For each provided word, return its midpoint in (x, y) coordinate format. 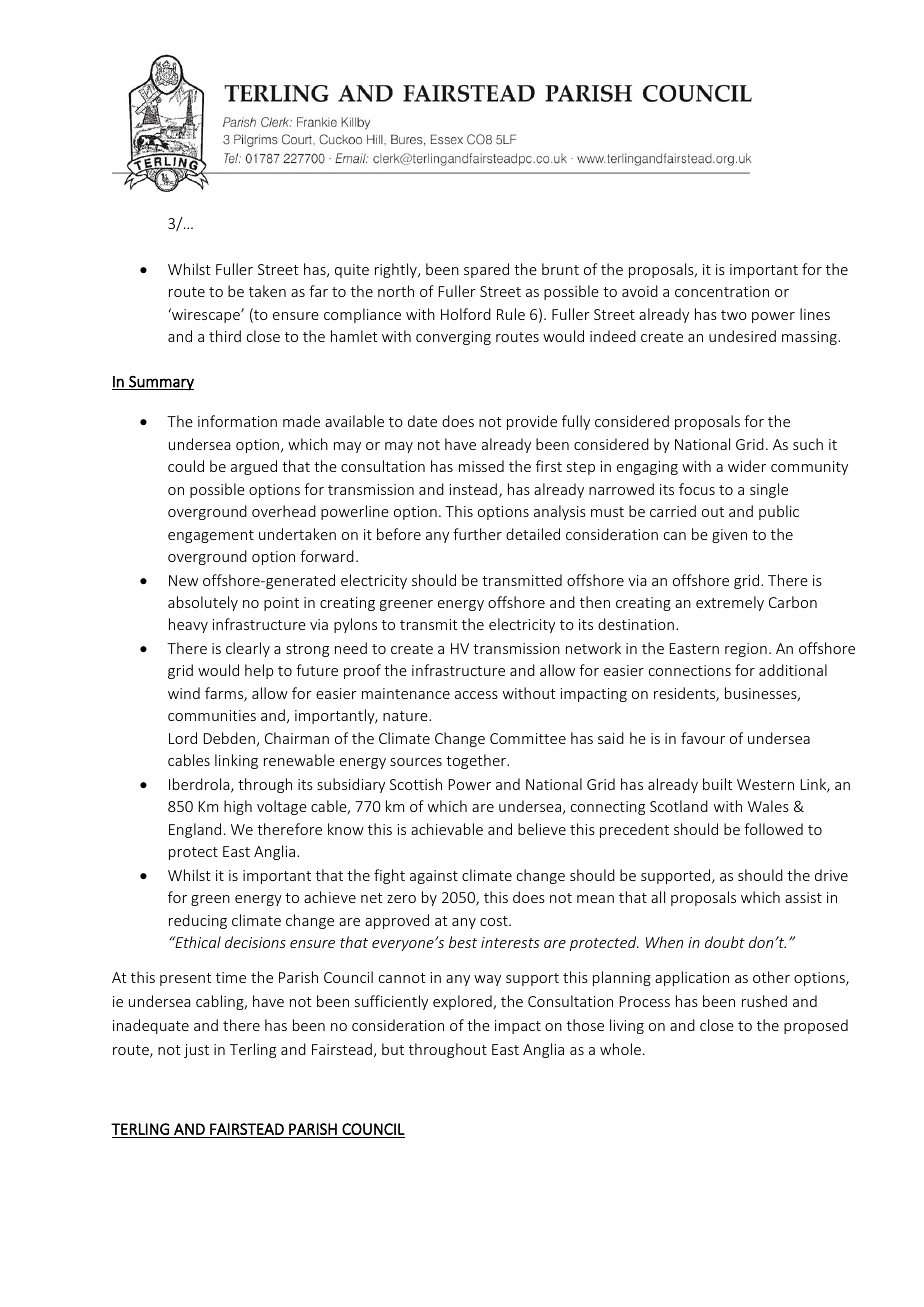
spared (486, 270)
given (729, 536)
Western (765, 784)
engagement (211, 536)
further (477, 534)
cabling (221, 1002)
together (477, 761)
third (225, 336)
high (238, 807)
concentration (722, 291)
